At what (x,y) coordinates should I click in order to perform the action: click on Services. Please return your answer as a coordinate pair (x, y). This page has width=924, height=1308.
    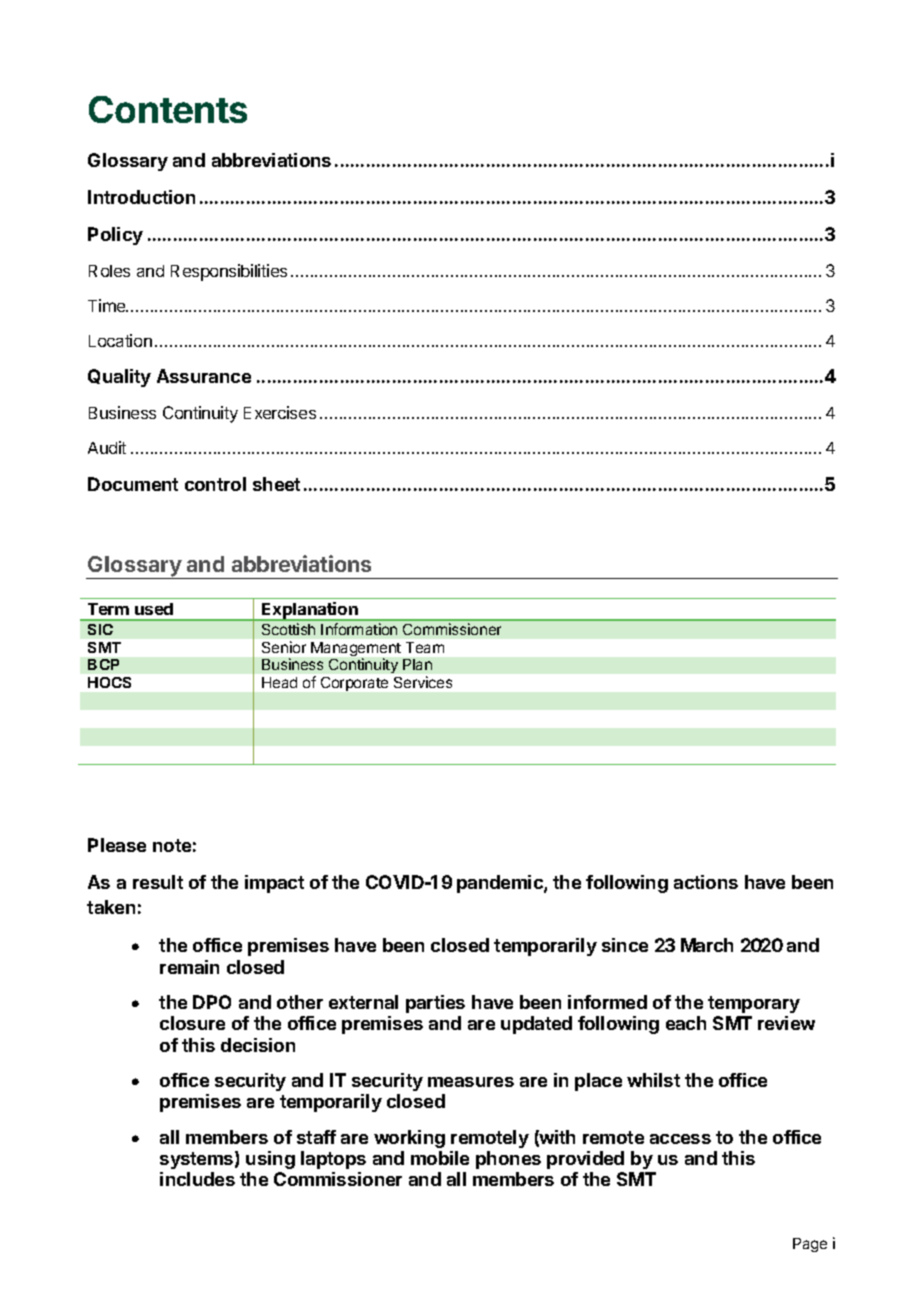
    Looking at the image, I should click on (423, 682).
